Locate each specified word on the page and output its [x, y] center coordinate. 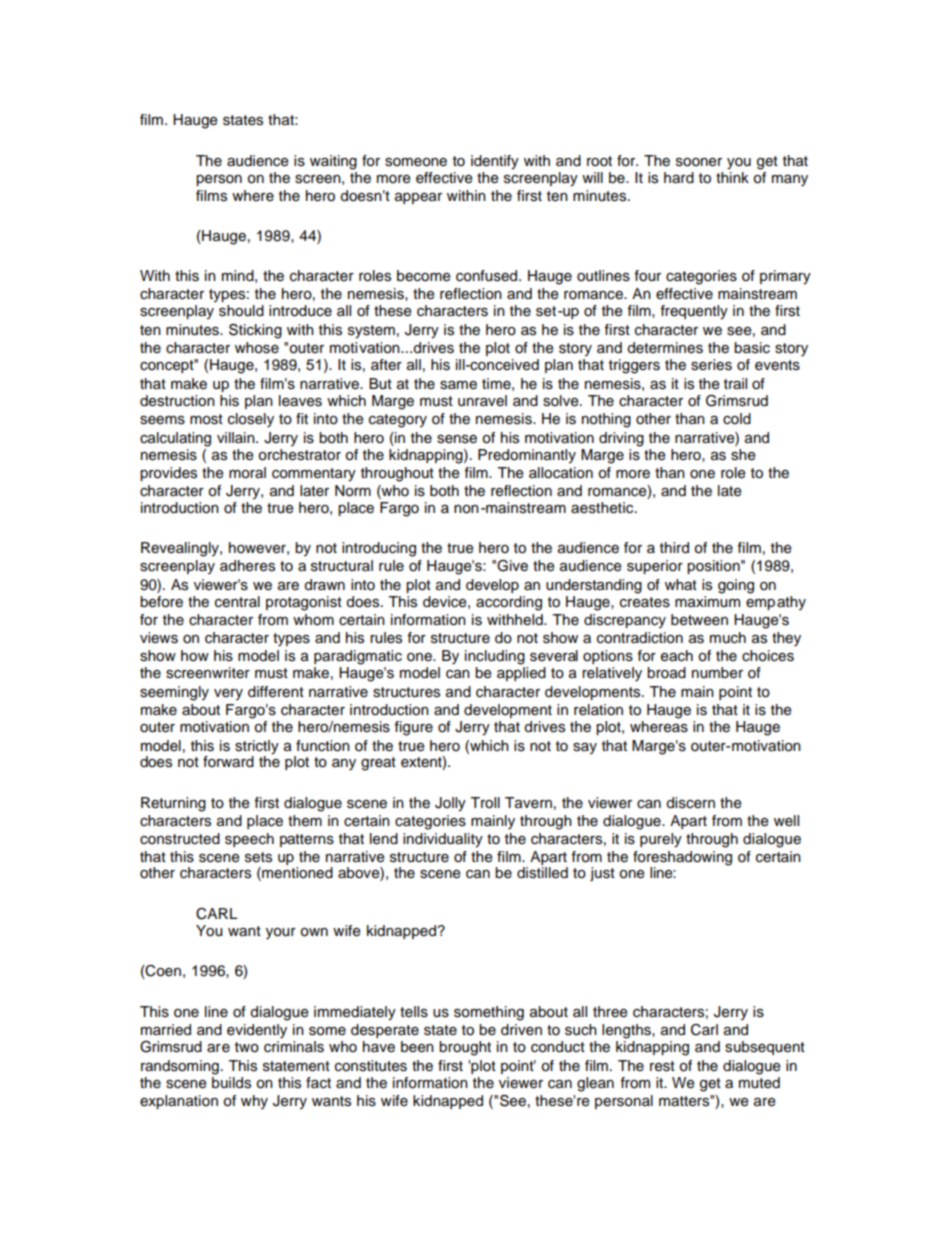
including [495, 657]
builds [231, 1083]
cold [737, 419]
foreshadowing [682, 858]
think [732, 177]
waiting [333, 162]
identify [495, 162]
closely [251, 420]
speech [249, 840]
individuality [443, 840]
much [728, 638]
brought [465, 1048]
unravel [482, 401]
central [237, 602]
